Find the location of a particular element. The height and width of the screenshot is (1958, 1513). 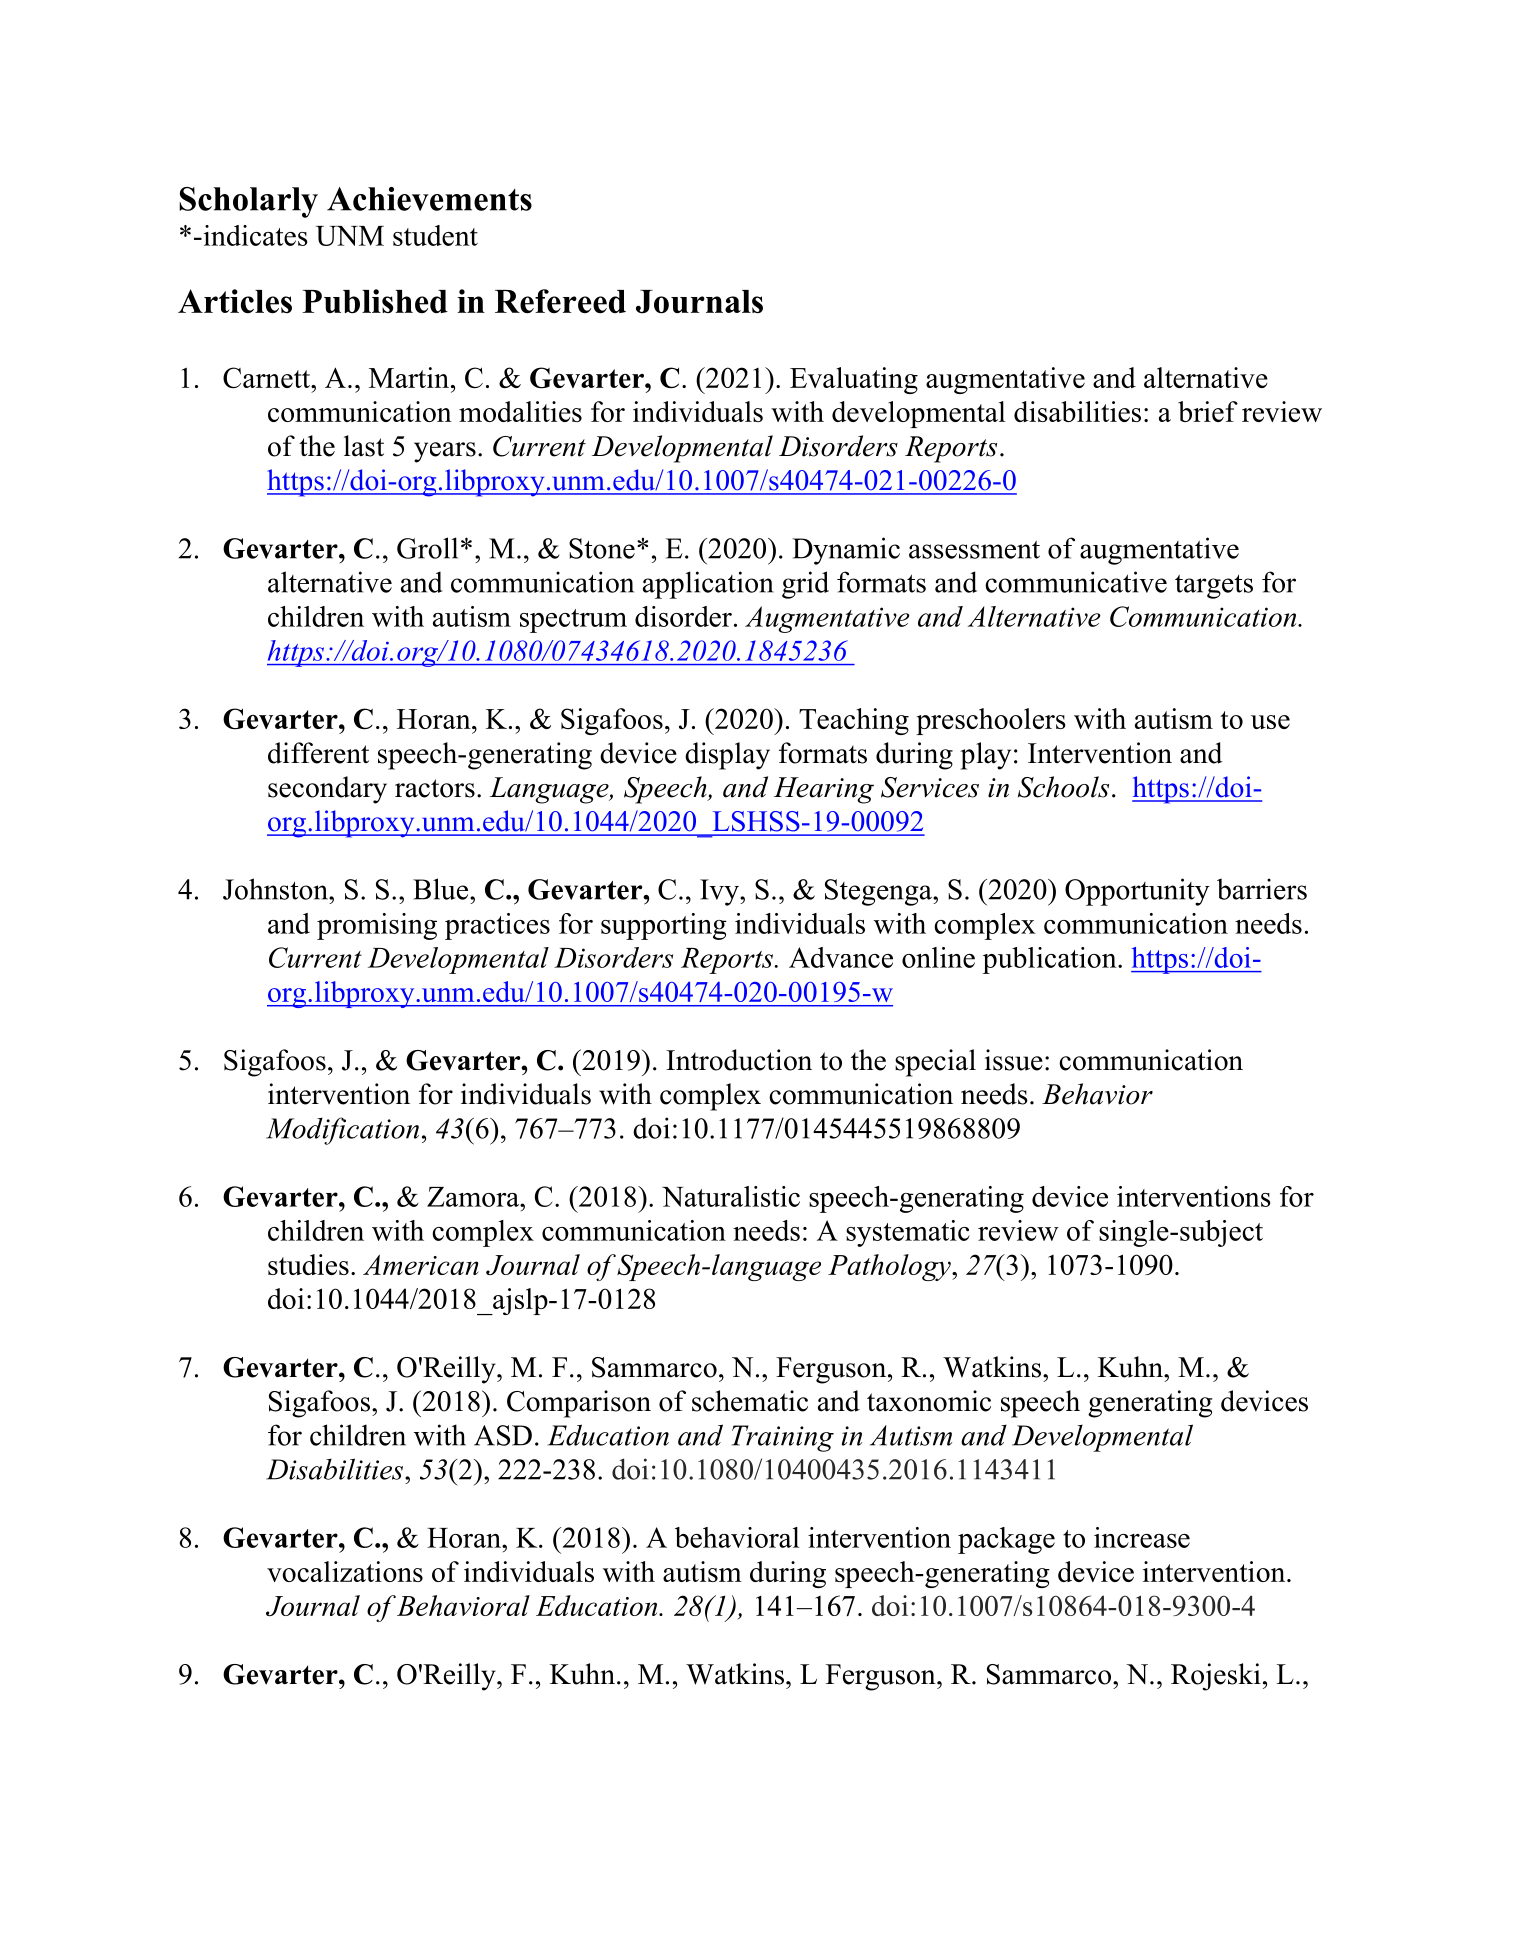

last is located at coordinates (364, 446).
